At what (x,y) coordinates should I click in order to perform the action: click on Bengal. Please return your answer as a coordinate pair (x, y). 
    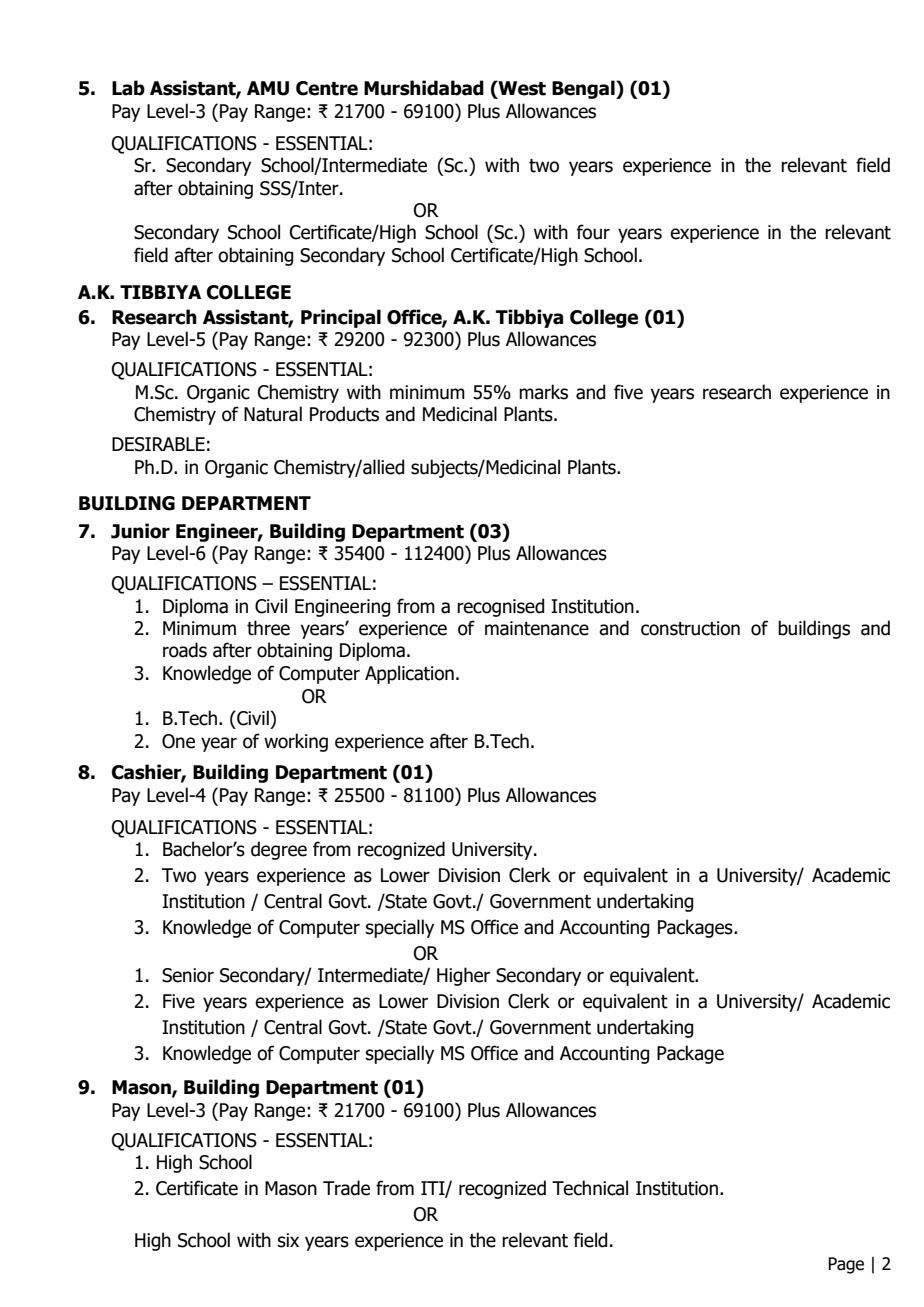
    Looking at the image, I should click on (584, 89).
